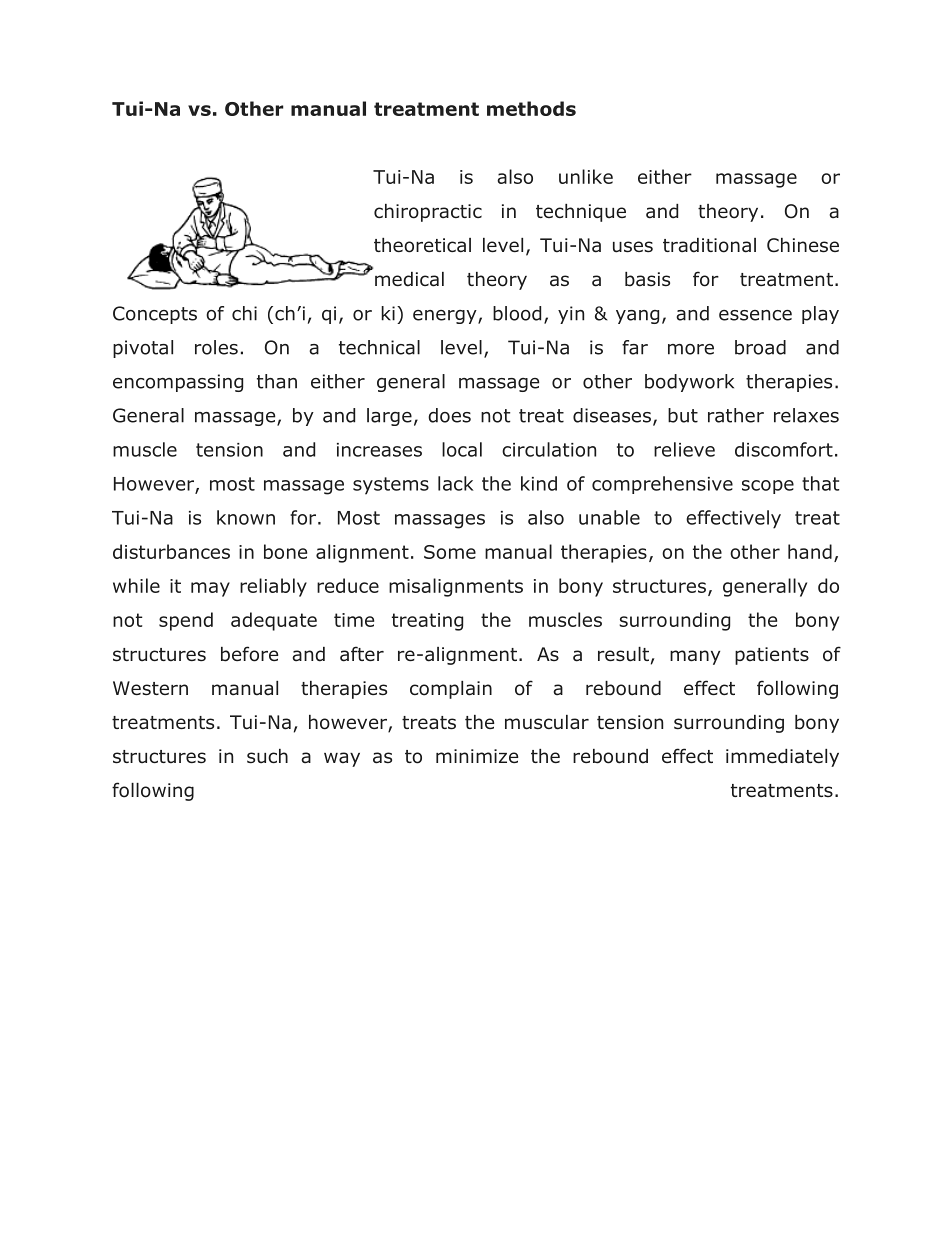 This screenshot has width=952, height=1233. Describe the element at coordinates (462, 449) in the screenshot. I see `local` at that location.
